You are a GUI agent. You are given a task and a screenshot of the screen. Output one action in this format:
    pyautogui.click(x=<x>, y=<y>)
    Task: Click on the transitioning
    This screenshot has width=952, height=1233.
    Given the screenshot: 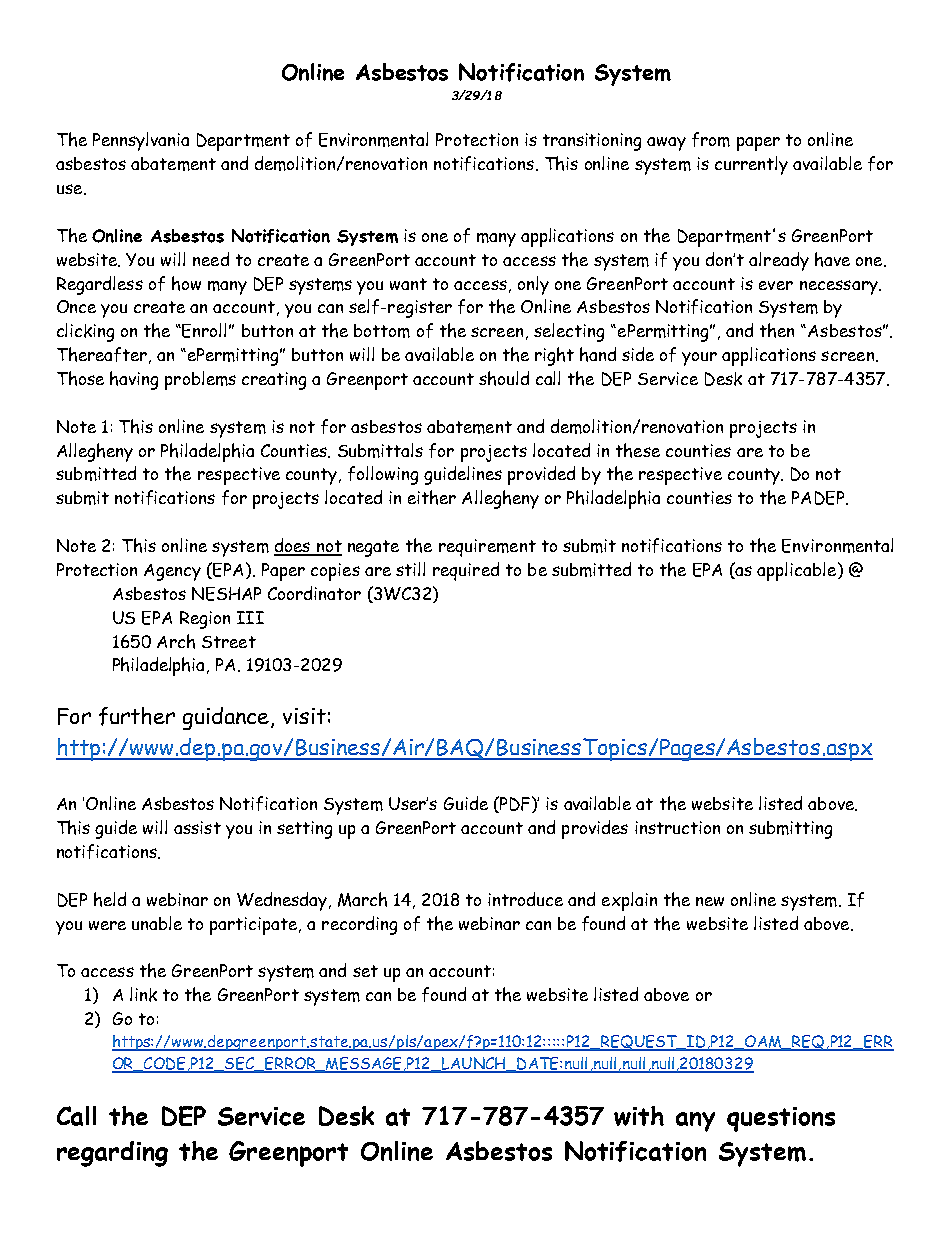 What is the action you would take?
    pyautogui.click(x=592, y=142)
